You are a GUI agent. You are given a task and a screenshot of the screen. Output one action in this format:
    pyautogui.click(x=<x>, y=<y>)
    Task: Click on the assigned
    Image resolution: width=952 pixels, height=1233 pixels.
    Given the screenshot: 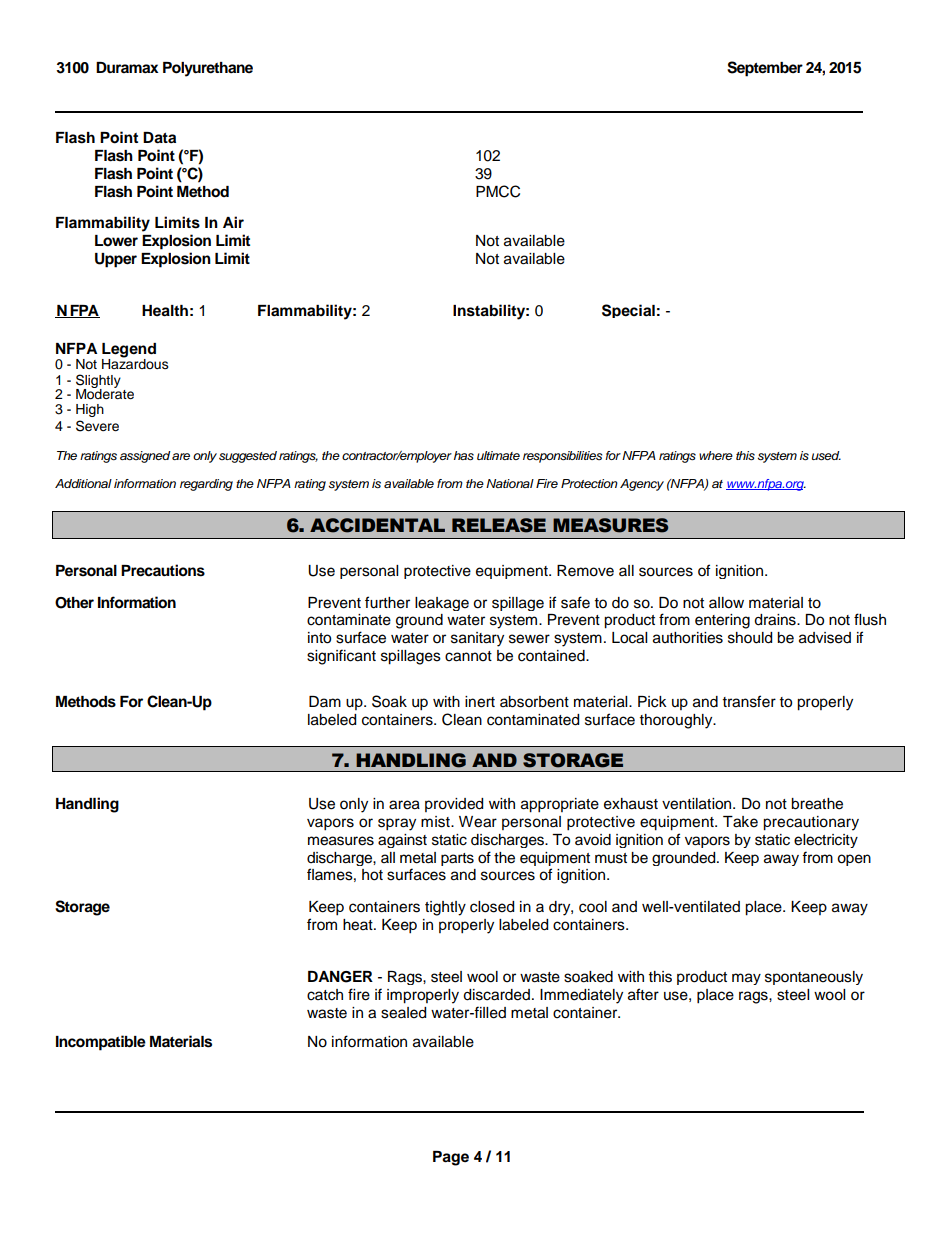 What is the action you would take?
    pyautogui.click(x=145, y=457)
